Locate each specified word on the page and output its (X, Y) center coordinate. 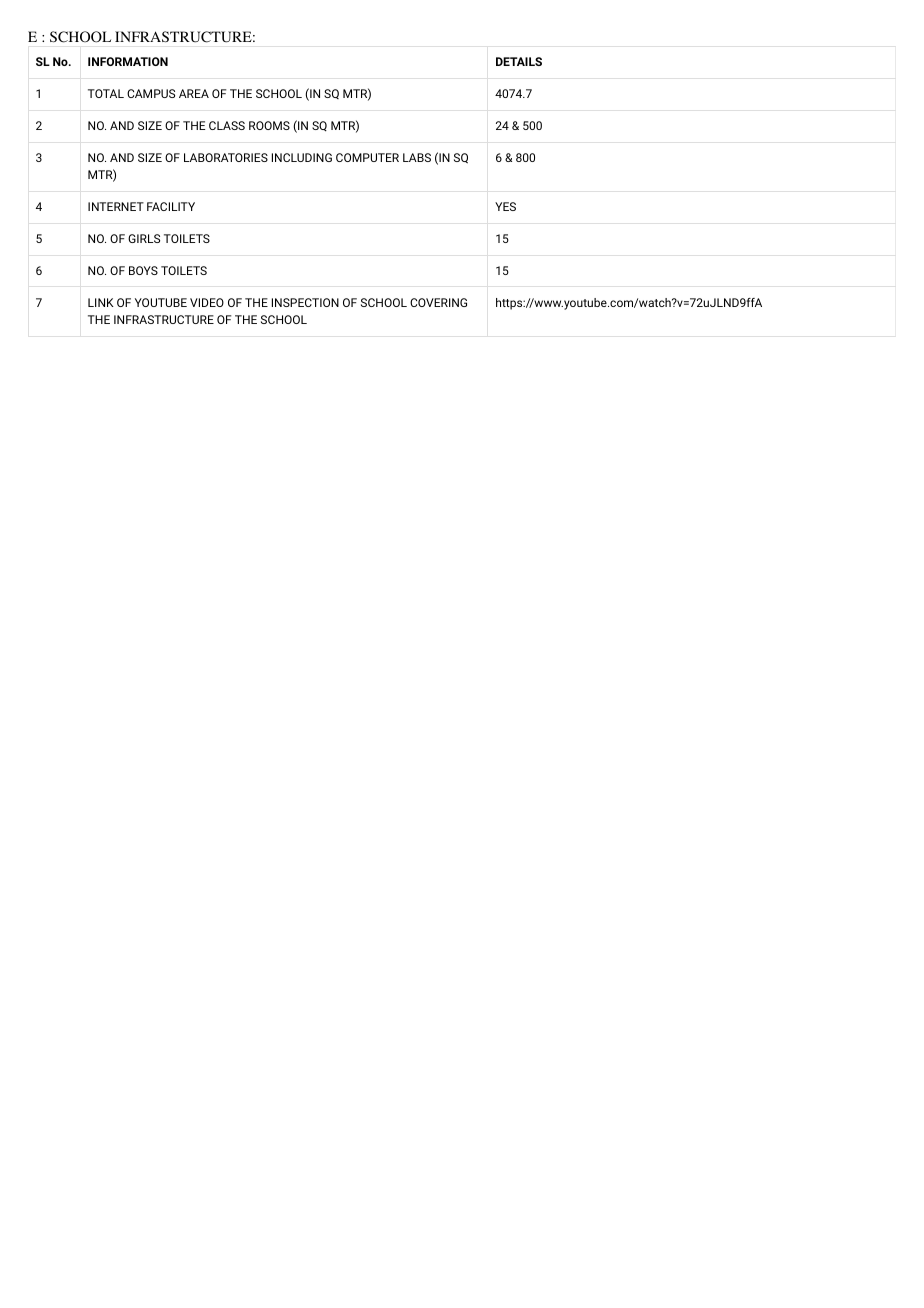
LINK (101, 302)
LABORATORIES (226, 157)
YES (505, 206)
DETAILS (519, 61)
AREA (194, 93)
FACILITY (171, 206)
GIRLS (144, 238)
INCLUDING (302, 157)
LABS (417, 157)
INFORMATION (128, 61)
